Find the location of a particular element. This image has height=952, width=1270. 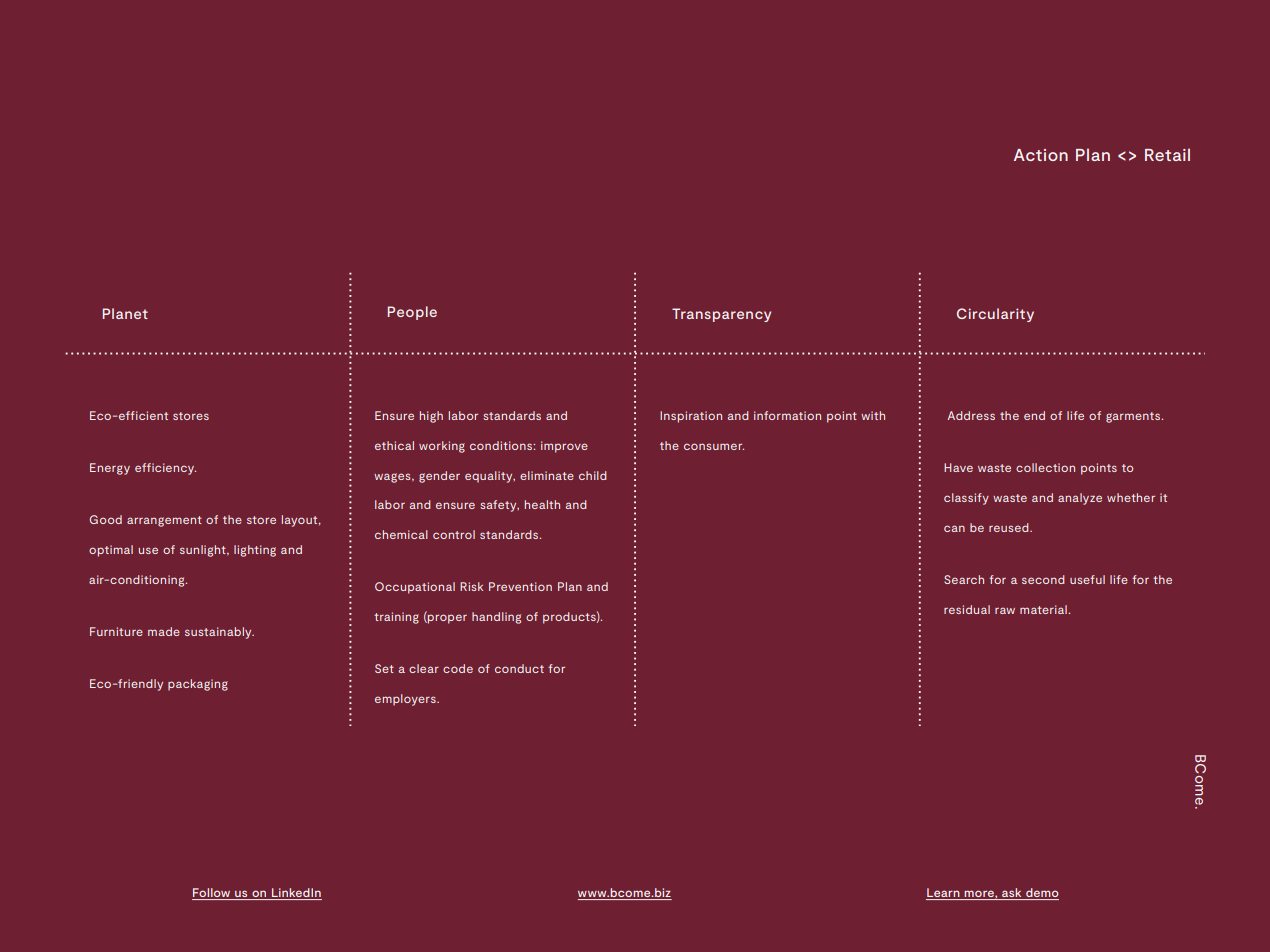

Learn is located at coordinates (944, 894).
